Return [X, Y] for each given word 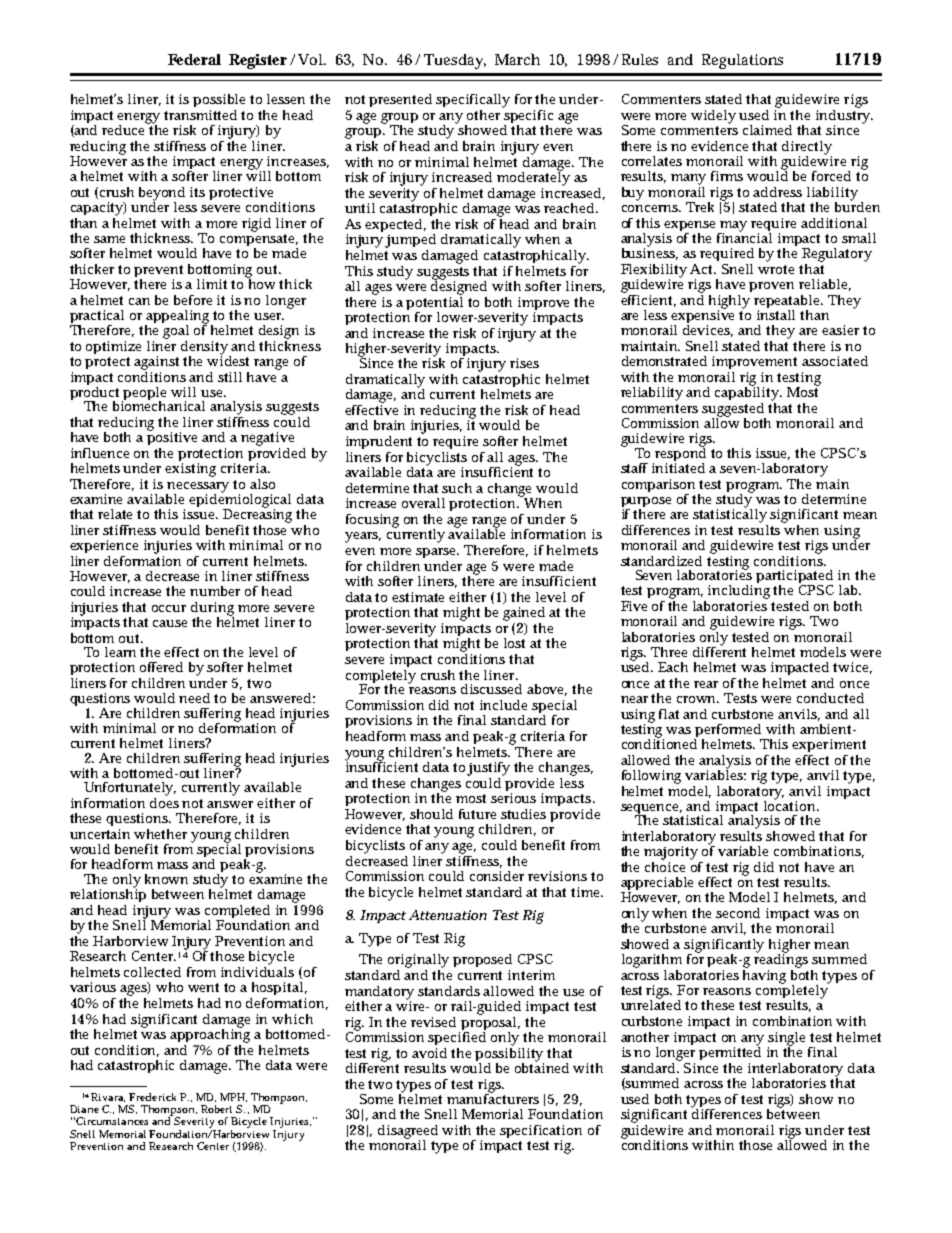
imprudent [379, 442]
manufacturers [493, 1097]
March [517, 59]
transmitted [200, 115]
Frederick [152, 1097]
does [164, 801]
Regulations [742, 61]
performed [729, 732]
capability [748, 392]
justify [488, 769]
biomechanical [159, 405]
